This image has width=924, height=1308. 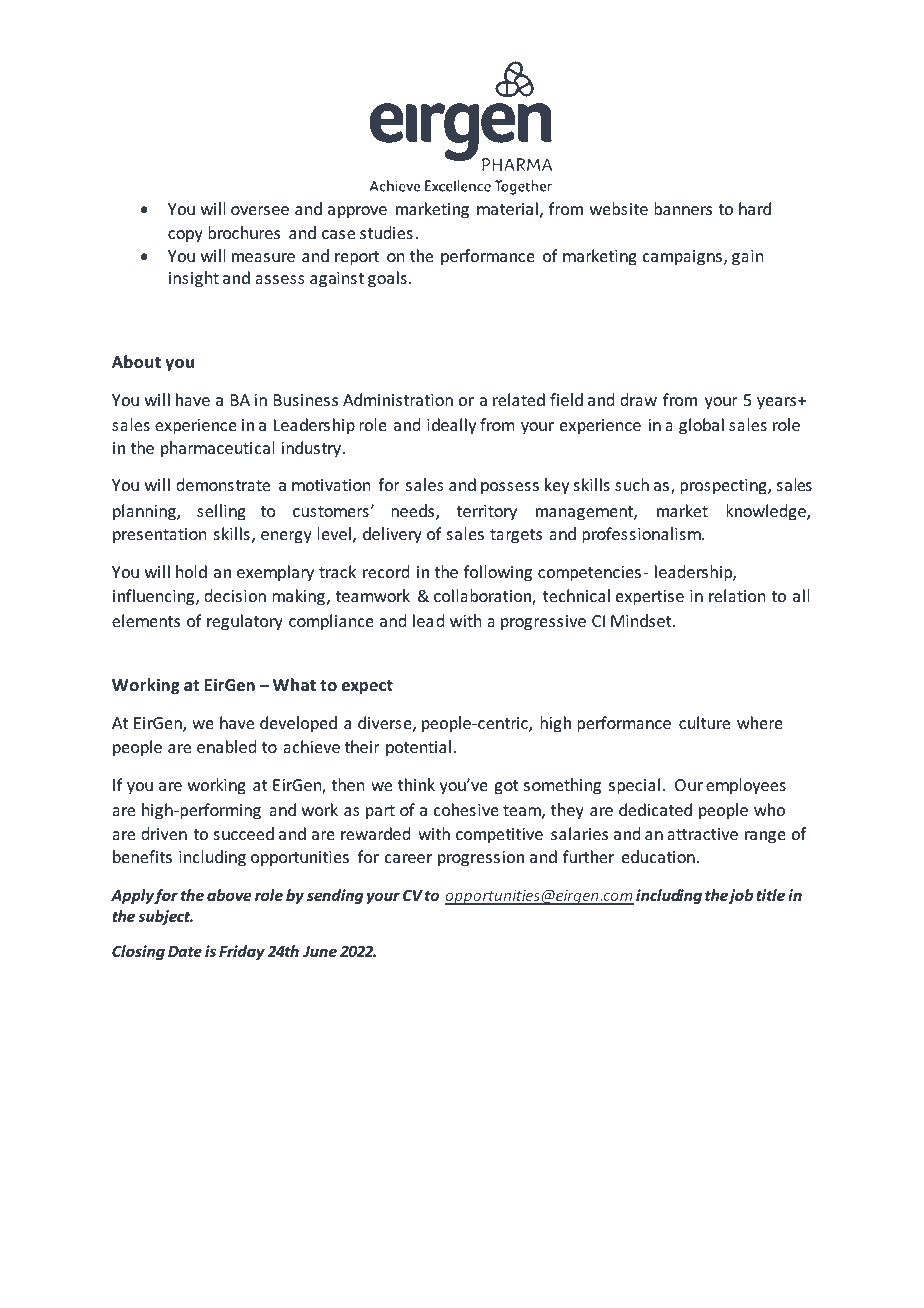 What do you see at coordinates (498, 573) in the image?
I see `following` at bounding box center [498, 573].
